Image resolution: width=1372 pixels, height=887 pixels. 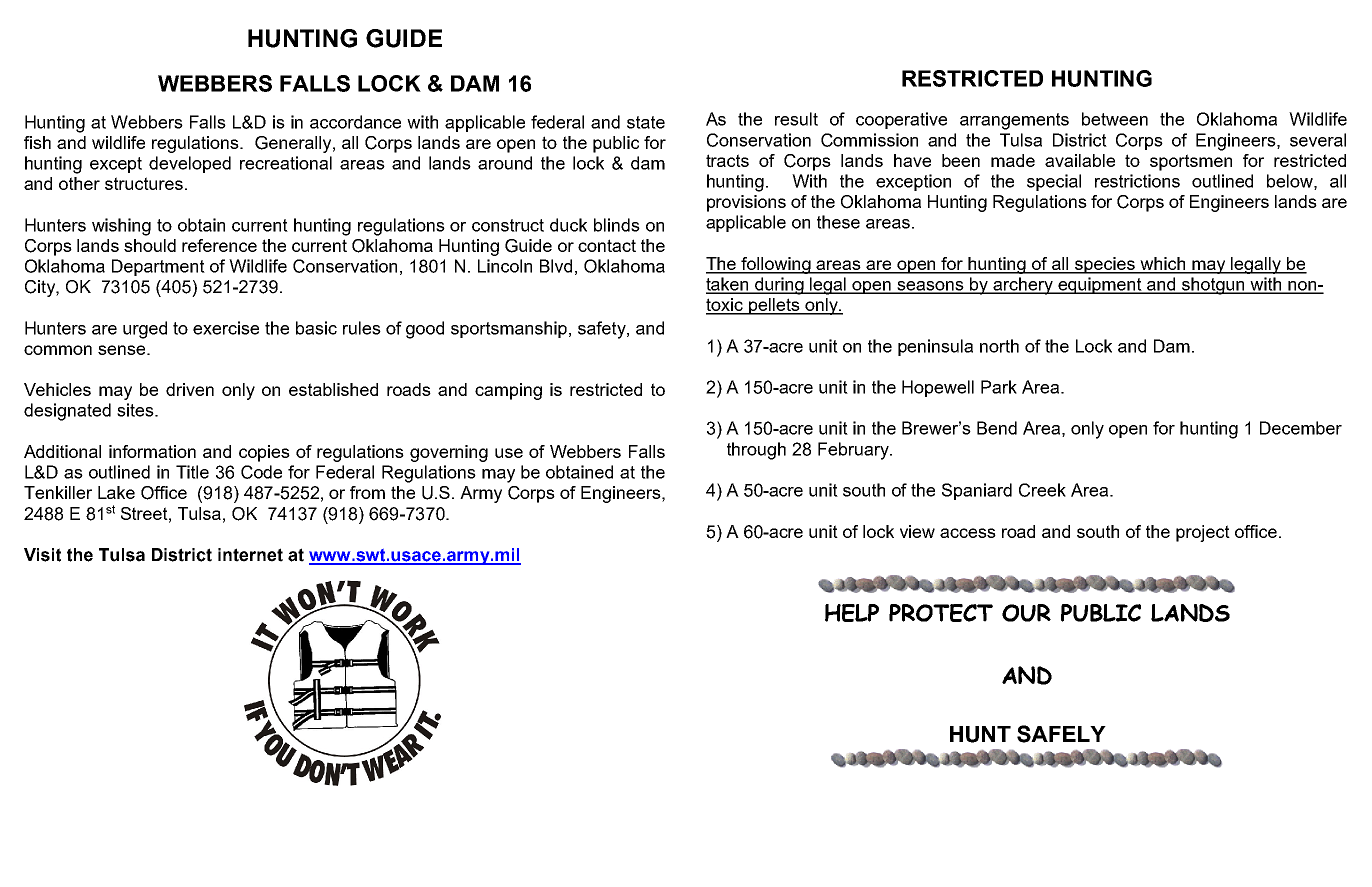 I want to click on developed, so click(x=190, y=164).
